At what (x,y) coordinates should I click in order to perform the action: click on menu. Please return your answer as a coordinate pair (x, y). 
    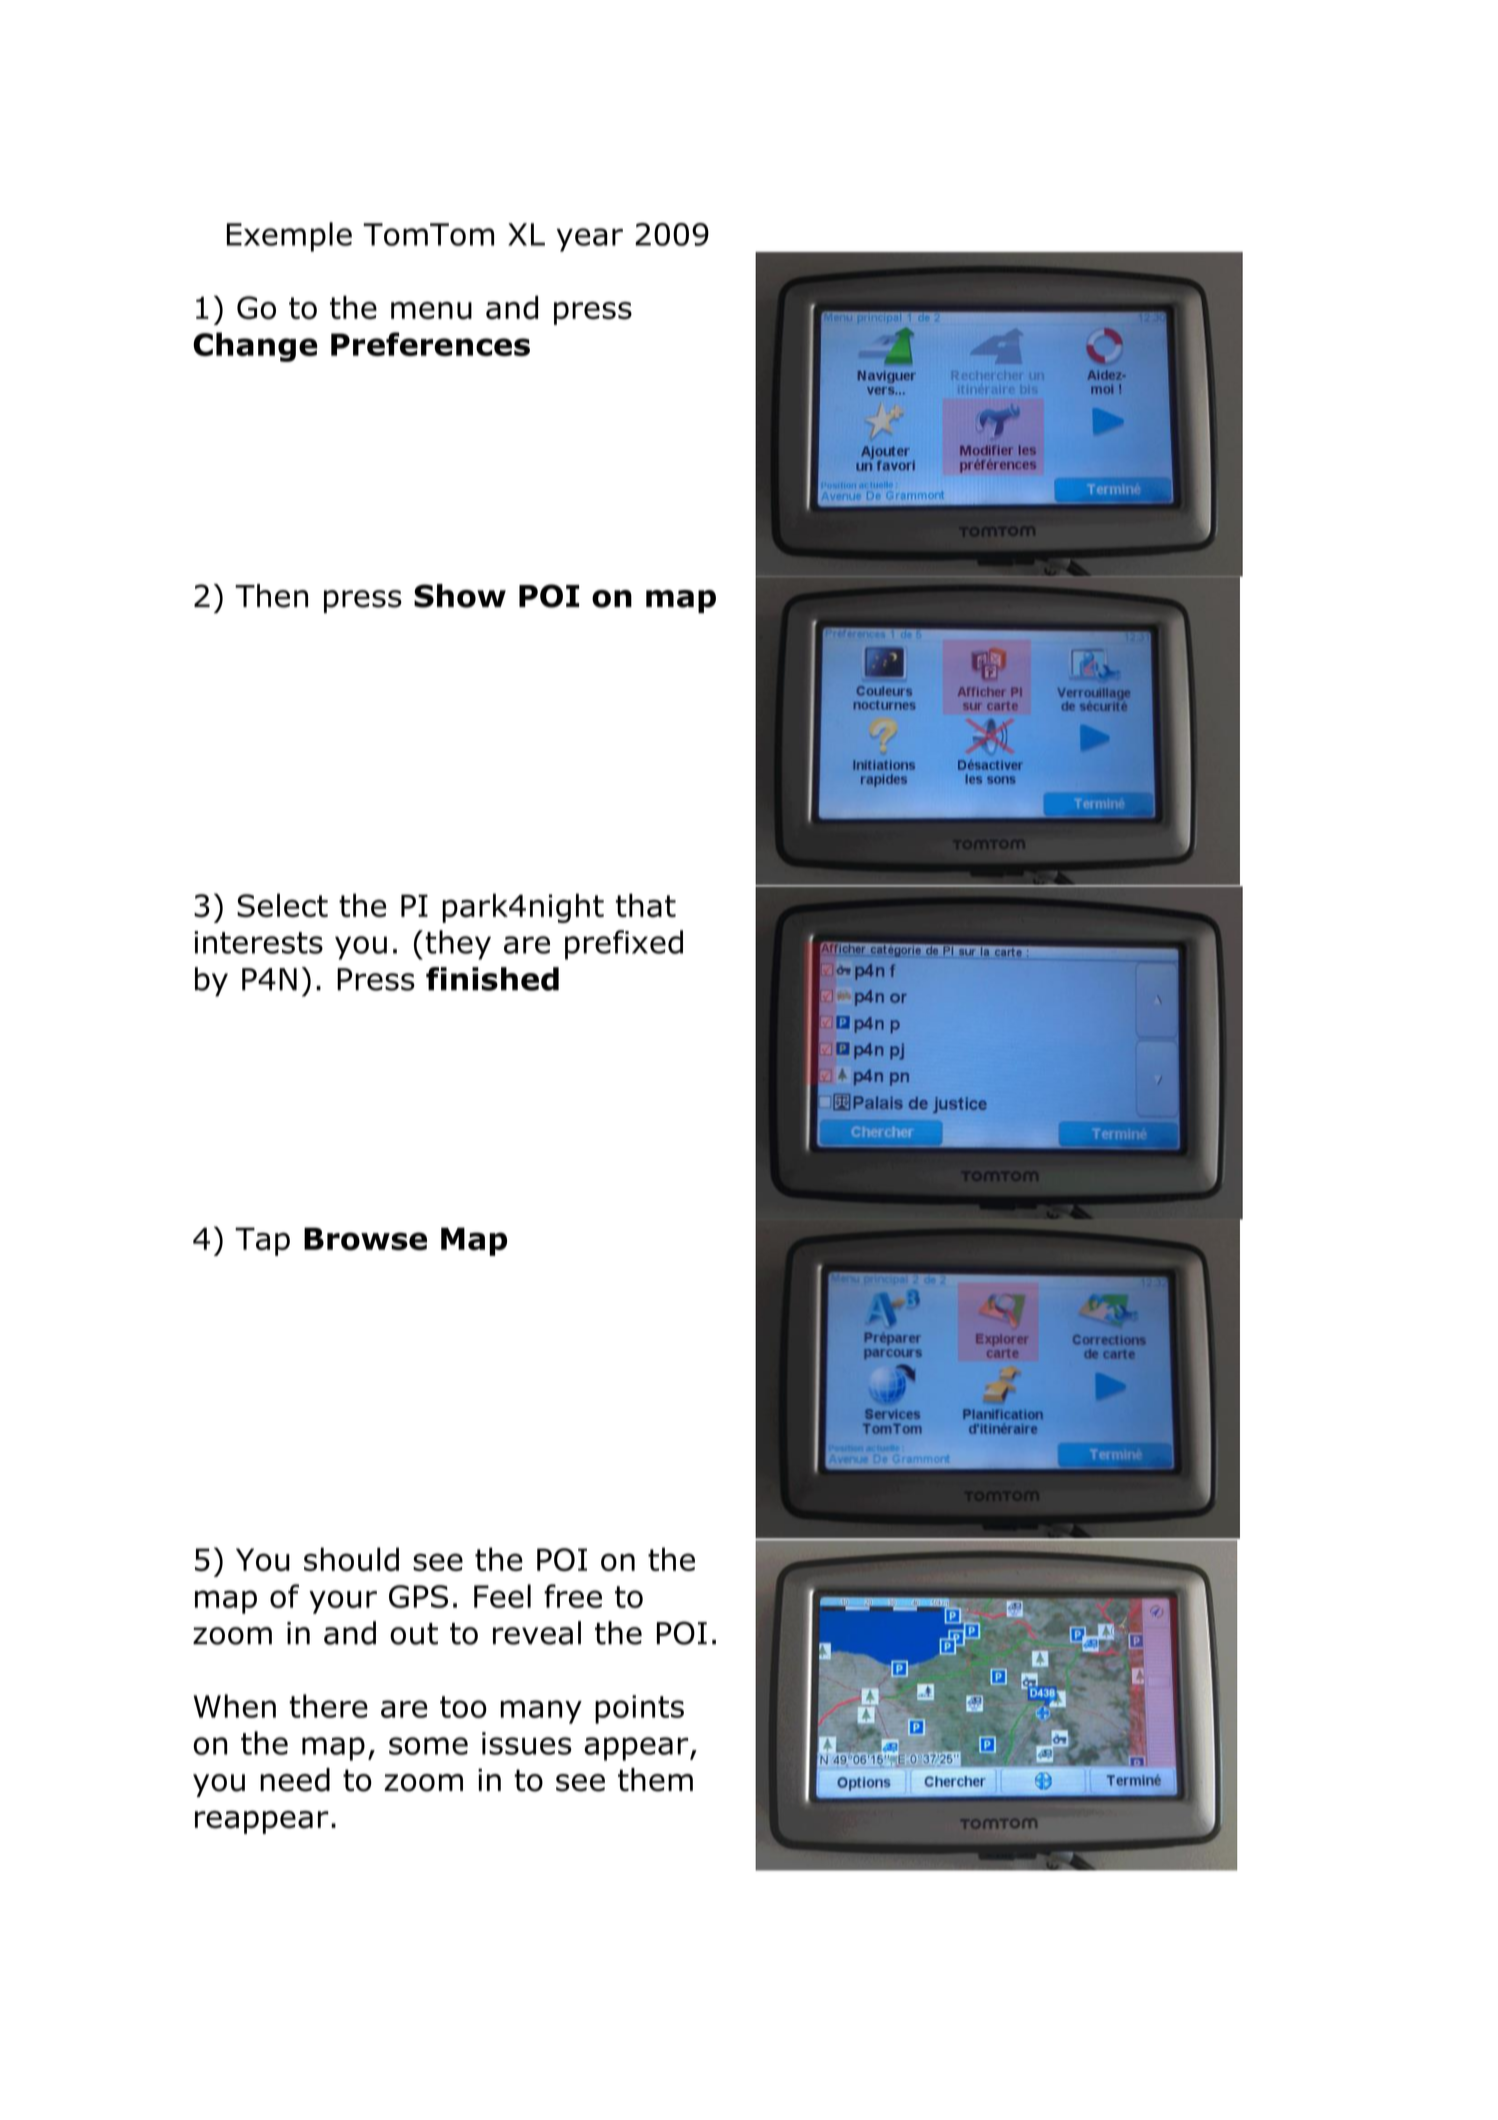
    Looking at the image, I should click on (431, 311).
